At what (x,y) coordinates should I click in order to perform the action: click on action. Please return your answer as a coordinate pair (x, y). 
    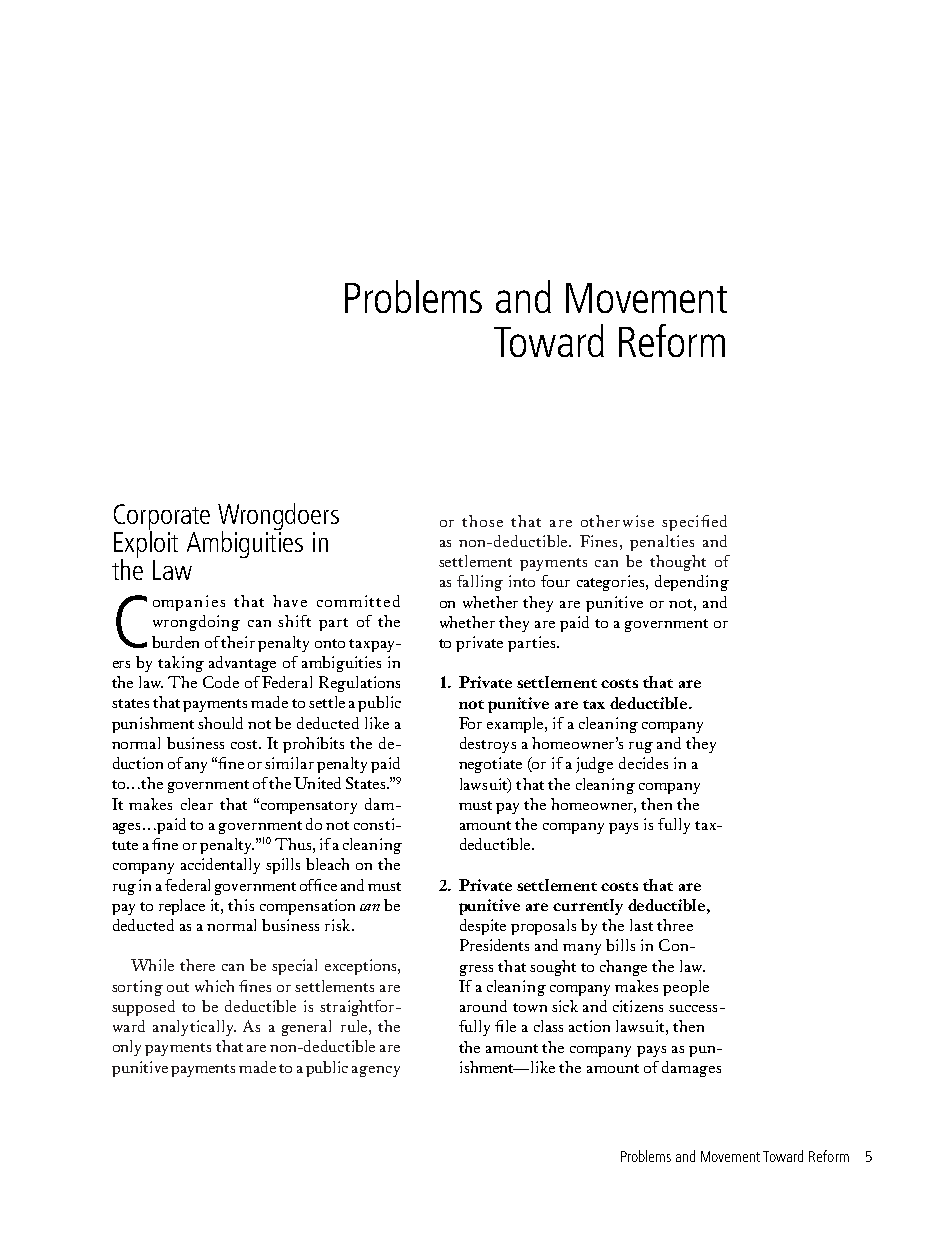
    Looking at the image, I should click on (589, 1026).
